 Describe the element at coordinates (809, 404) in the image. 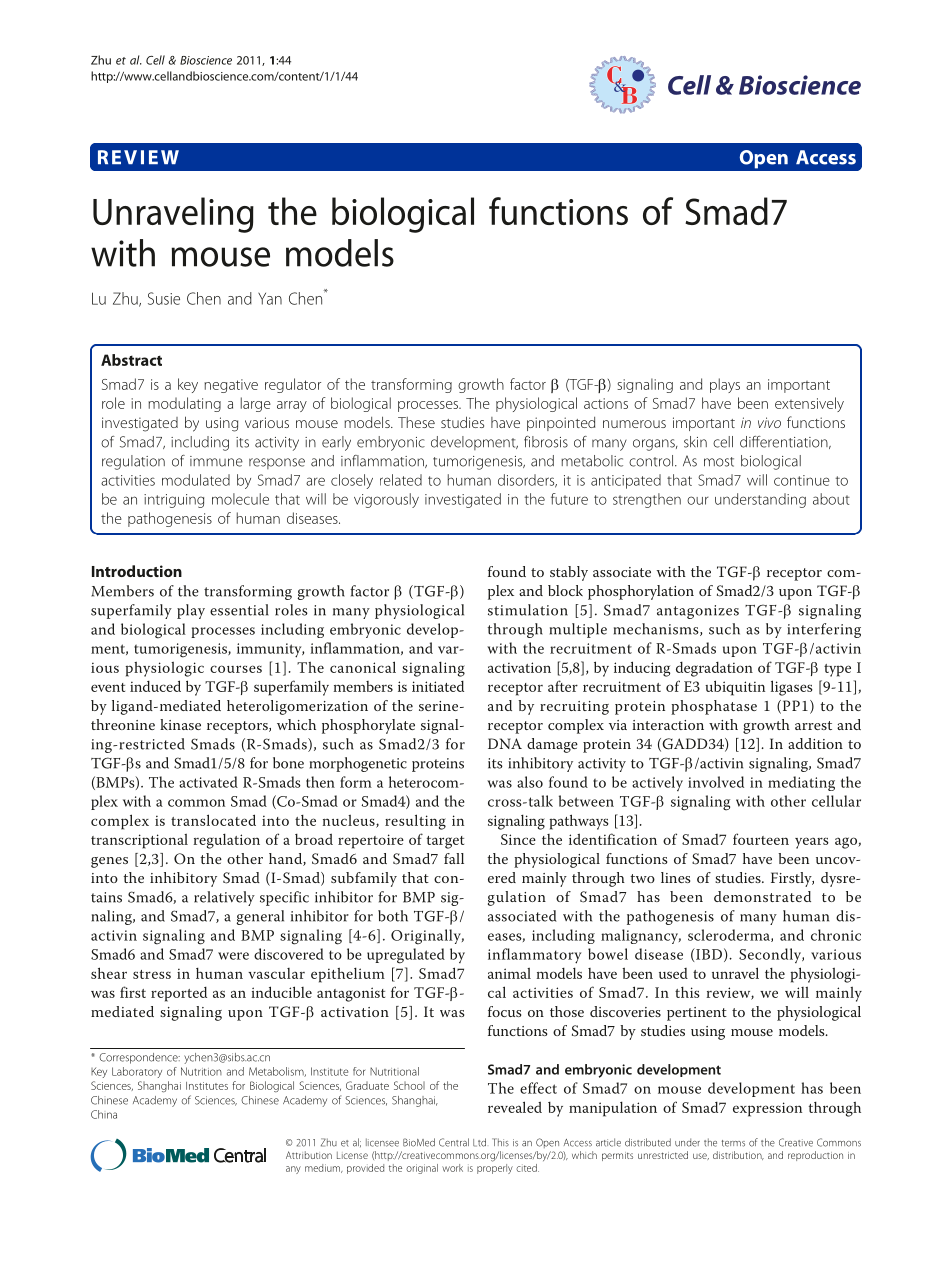

I see `extensively` at that location.
